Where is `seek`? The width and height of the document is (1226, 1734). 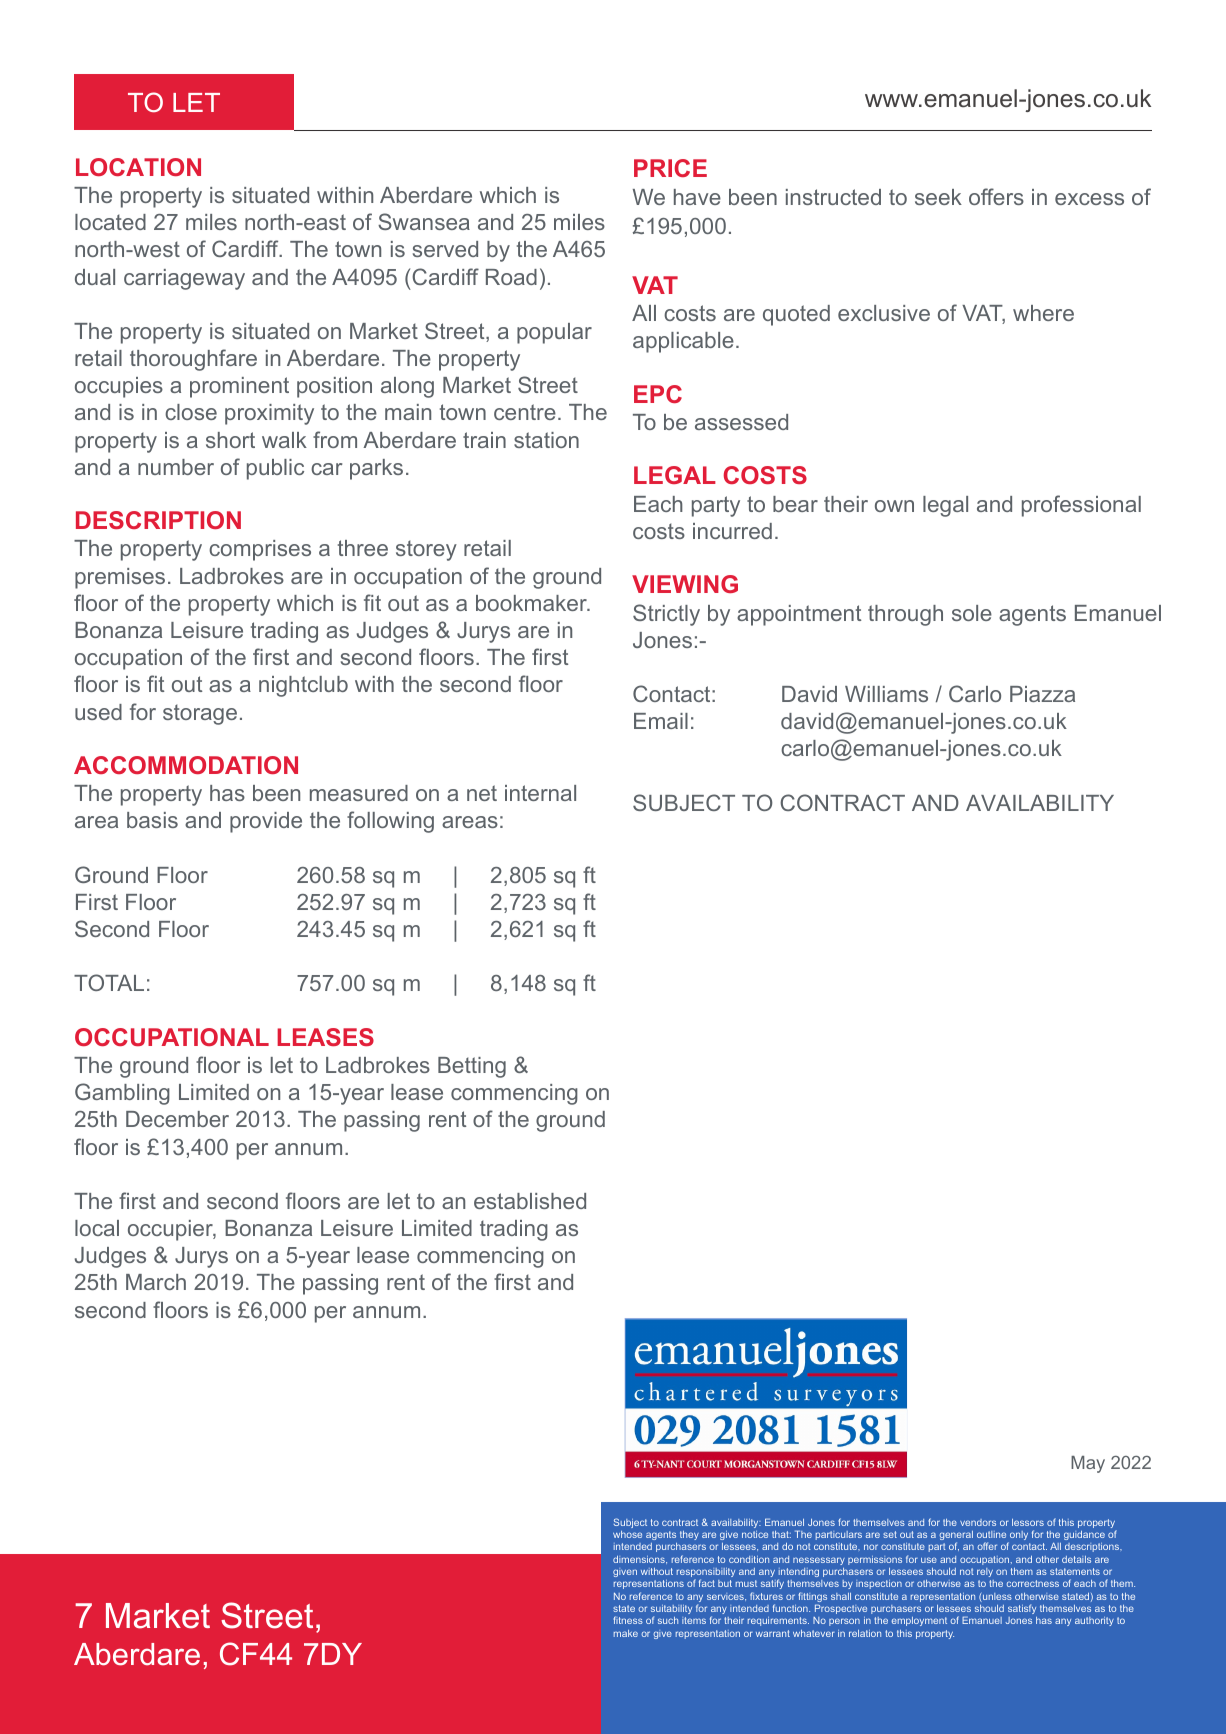 seek is located at coordinates (938, 197).
